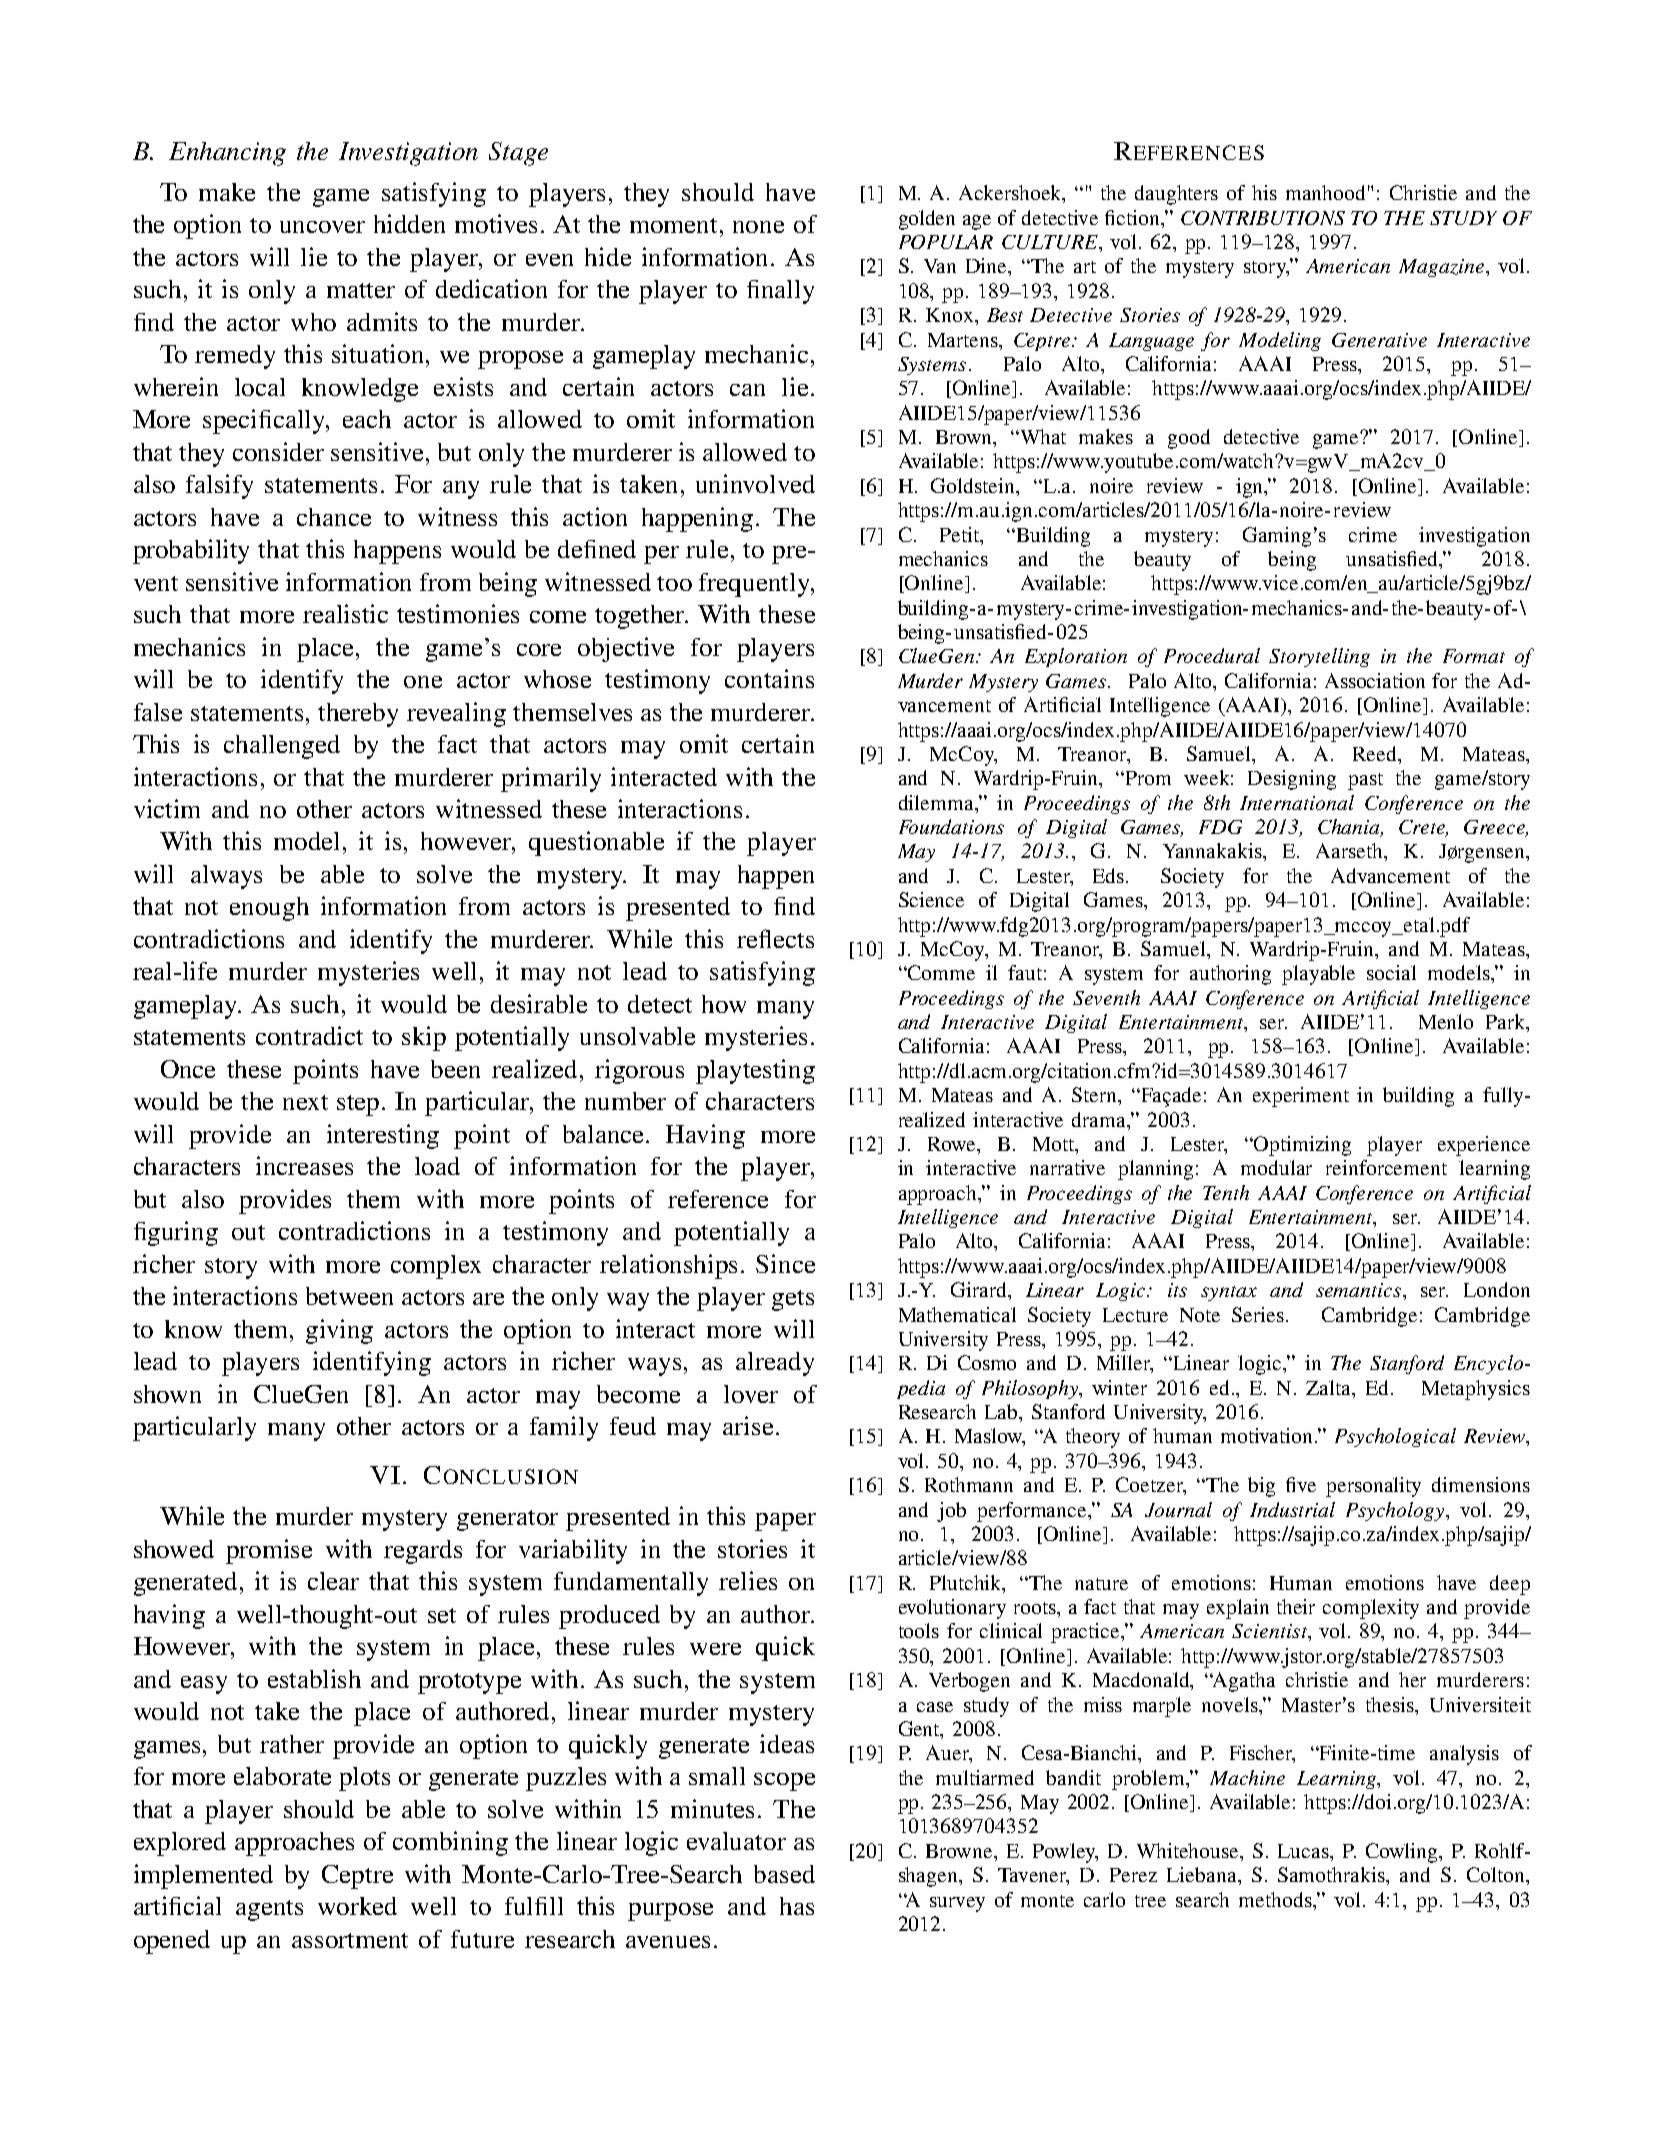 The image size is (1664, 2153). What do you see at coordinates (423, 1552) in the screenshot?
I see `regards` at bounding box center [423, 1552].
